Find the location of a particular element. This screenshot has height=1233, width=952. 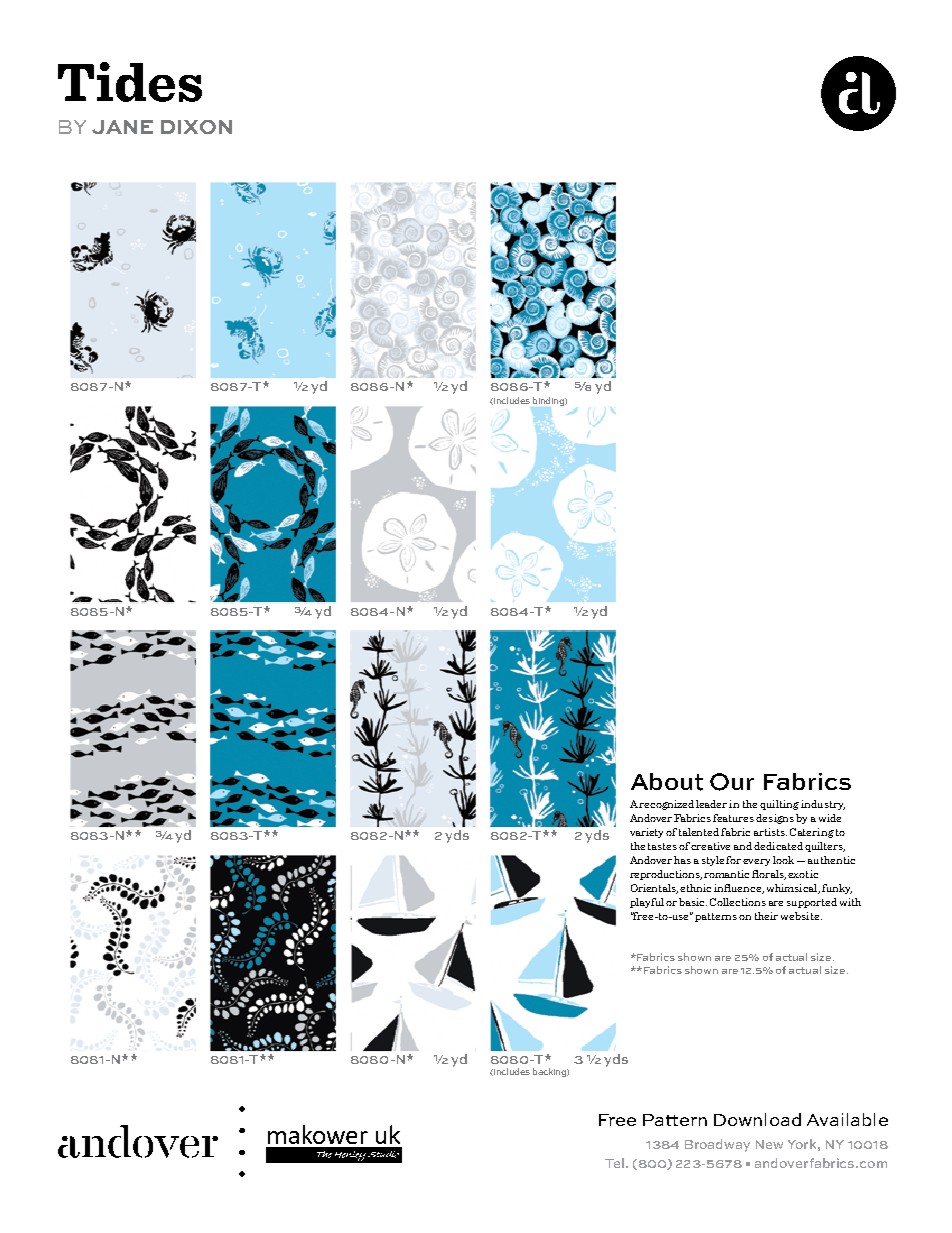

JANE is located at coordinates (122, 127).
